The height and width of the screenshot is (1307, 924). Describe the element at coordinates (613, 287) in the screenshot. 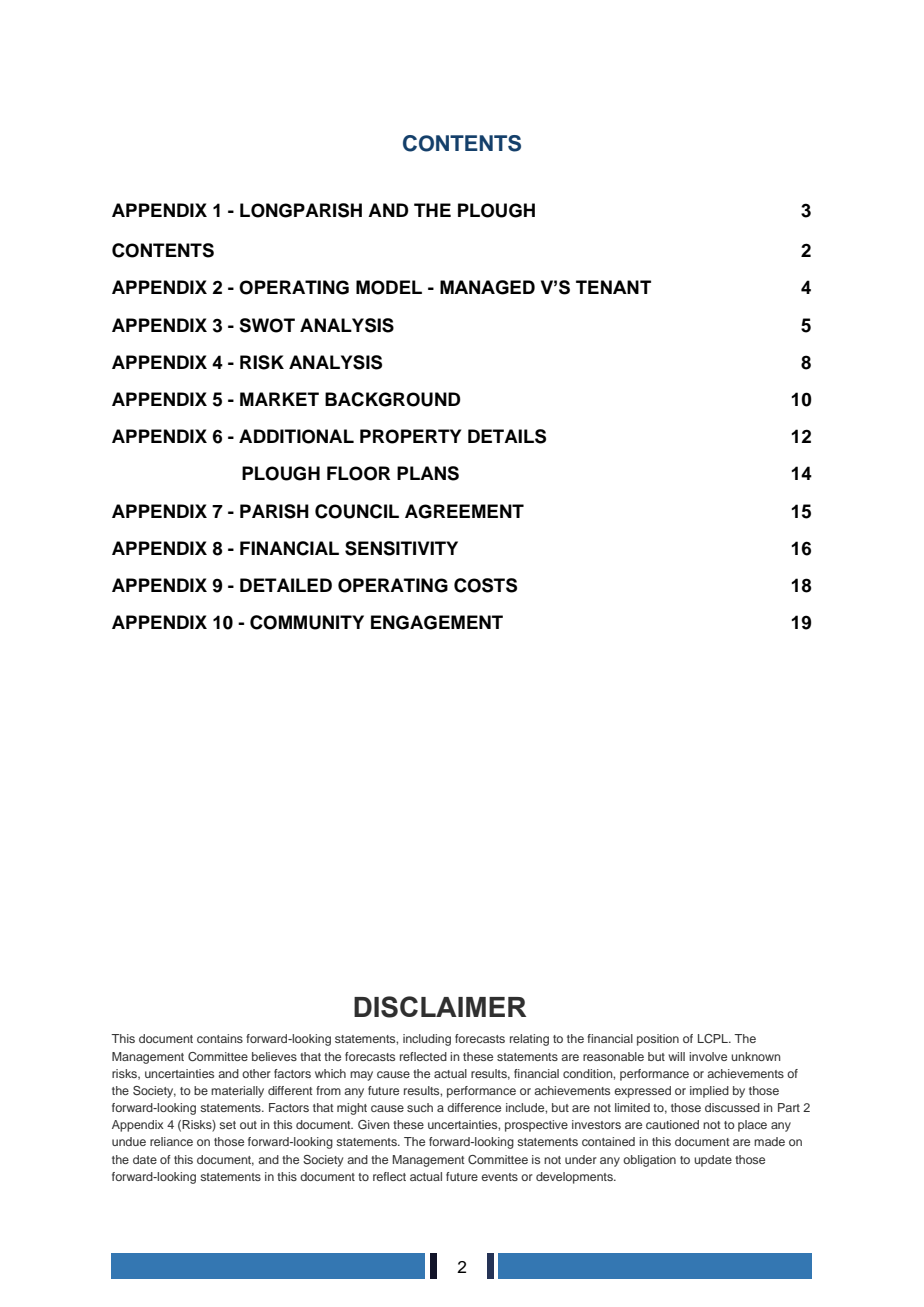

I see `TENANT` at that location.
